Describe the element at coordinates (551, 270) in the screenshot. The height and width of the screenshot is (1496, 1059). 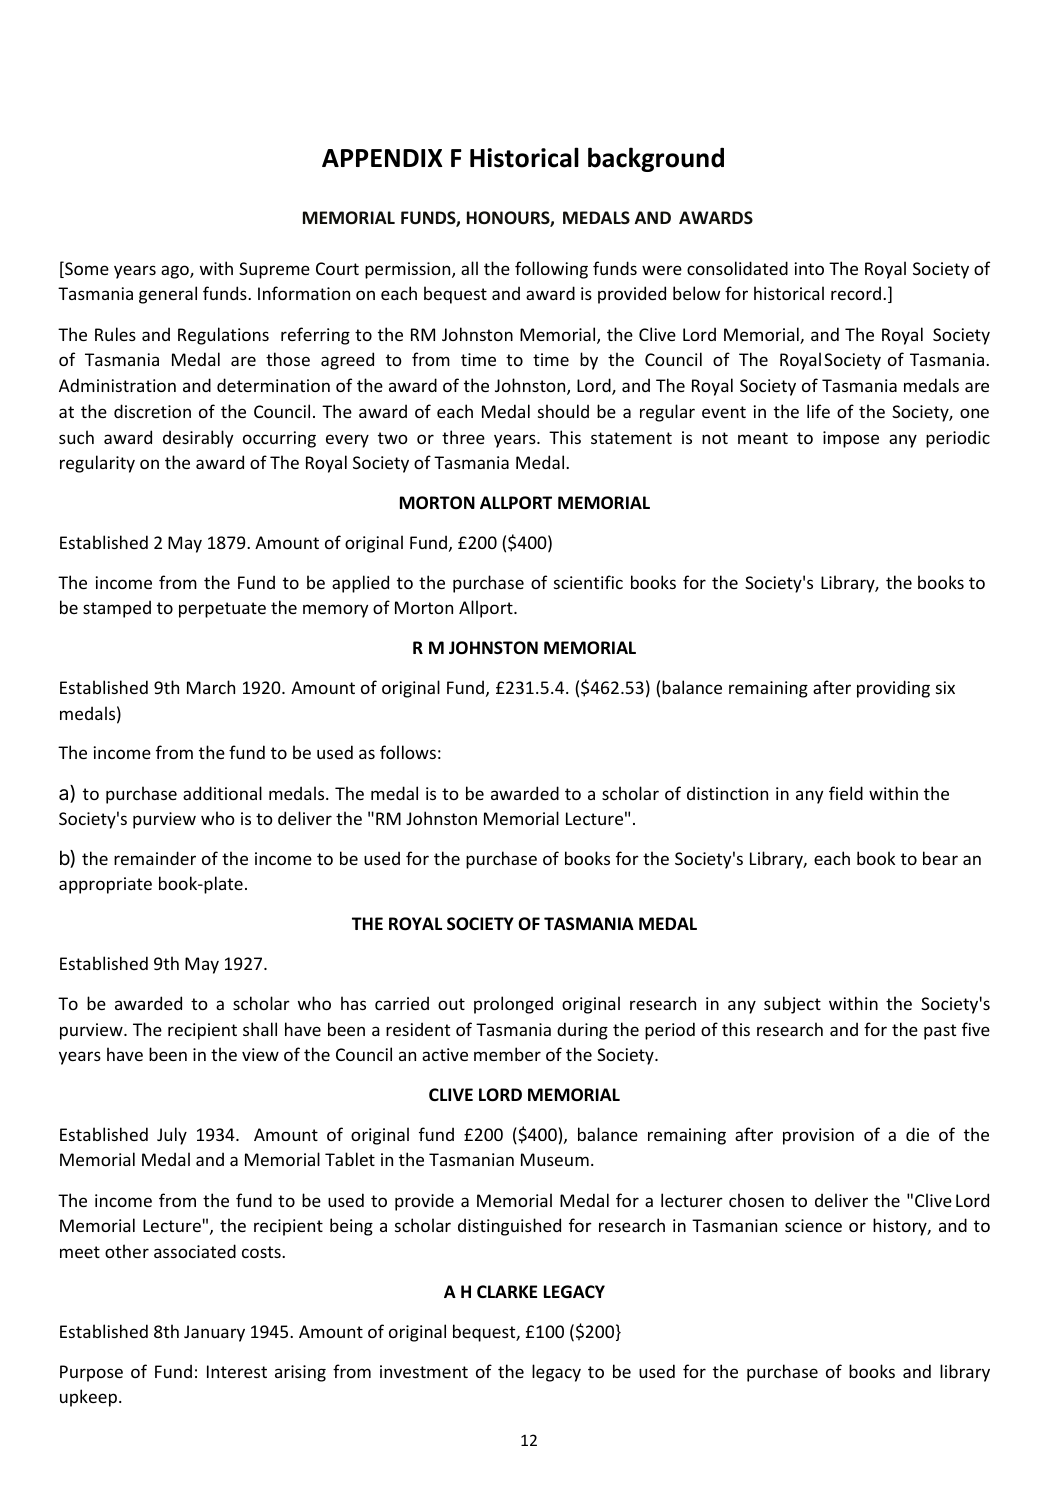
I see `following` at that location.
